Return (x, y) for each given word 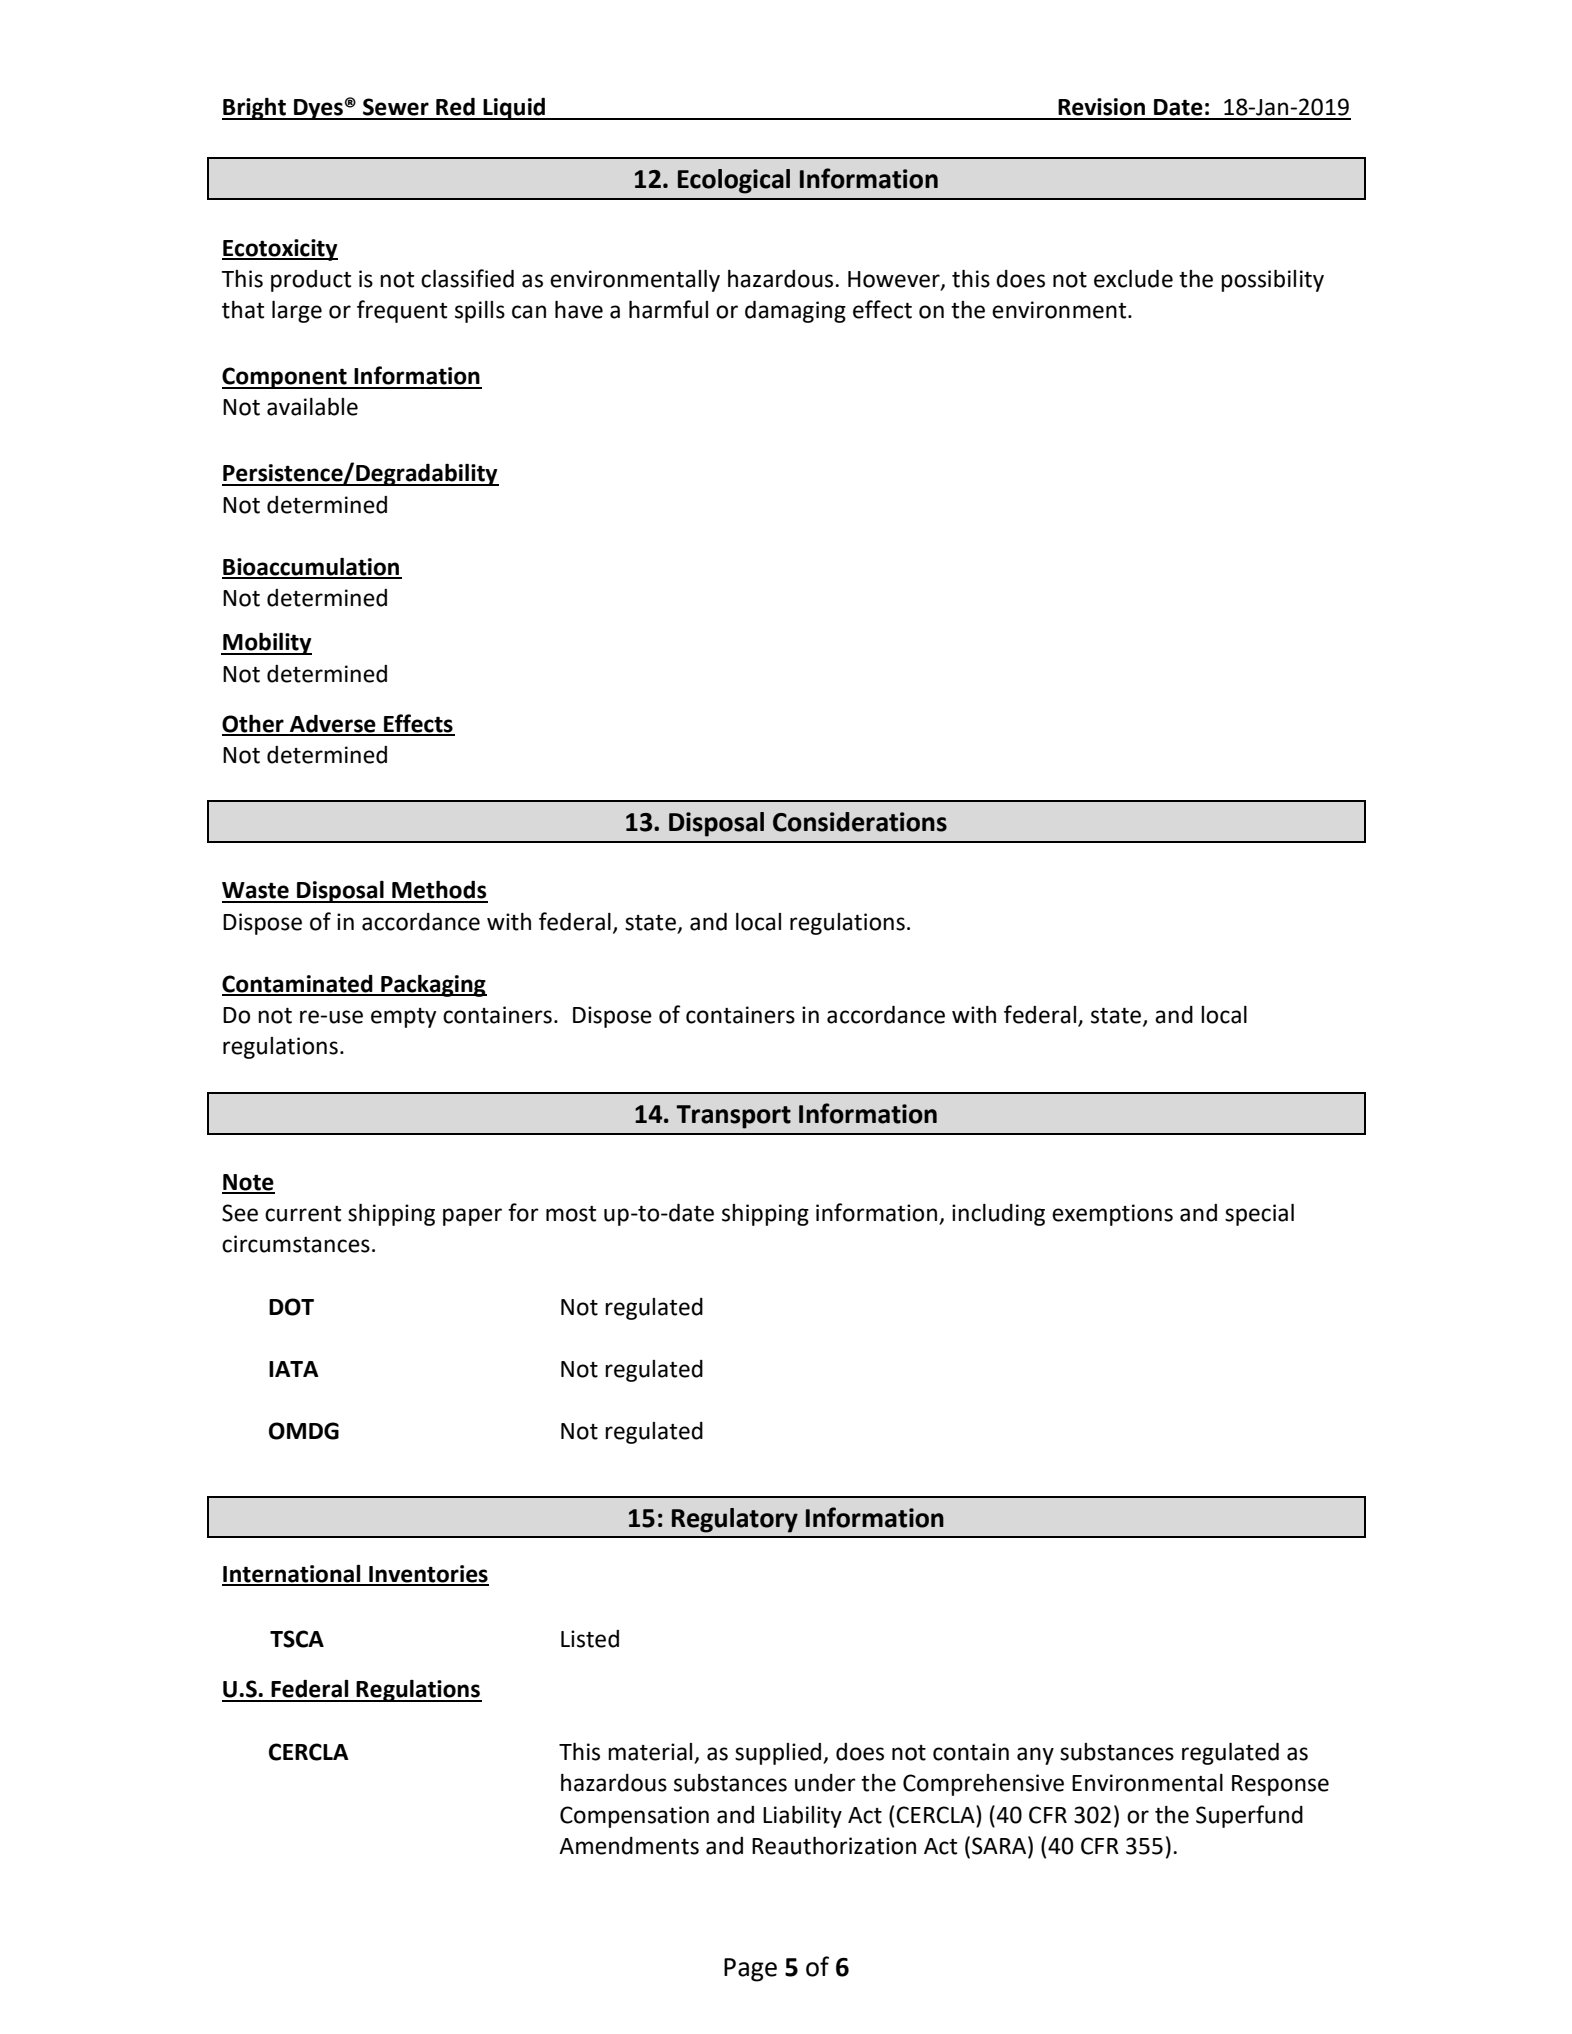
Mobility (266, 644)
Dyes (318, 109)
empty (403, 1018)
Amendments (629, 1846)
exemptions (1112, 1215)
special (1259, 1215)
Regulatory (735, 1520)
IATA (294, 1369)
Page (750, 1970)
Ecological (734, 181)
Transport (733, 1117)
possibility (1272, 281)
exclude (1133, 279)
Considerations (860, 822)
